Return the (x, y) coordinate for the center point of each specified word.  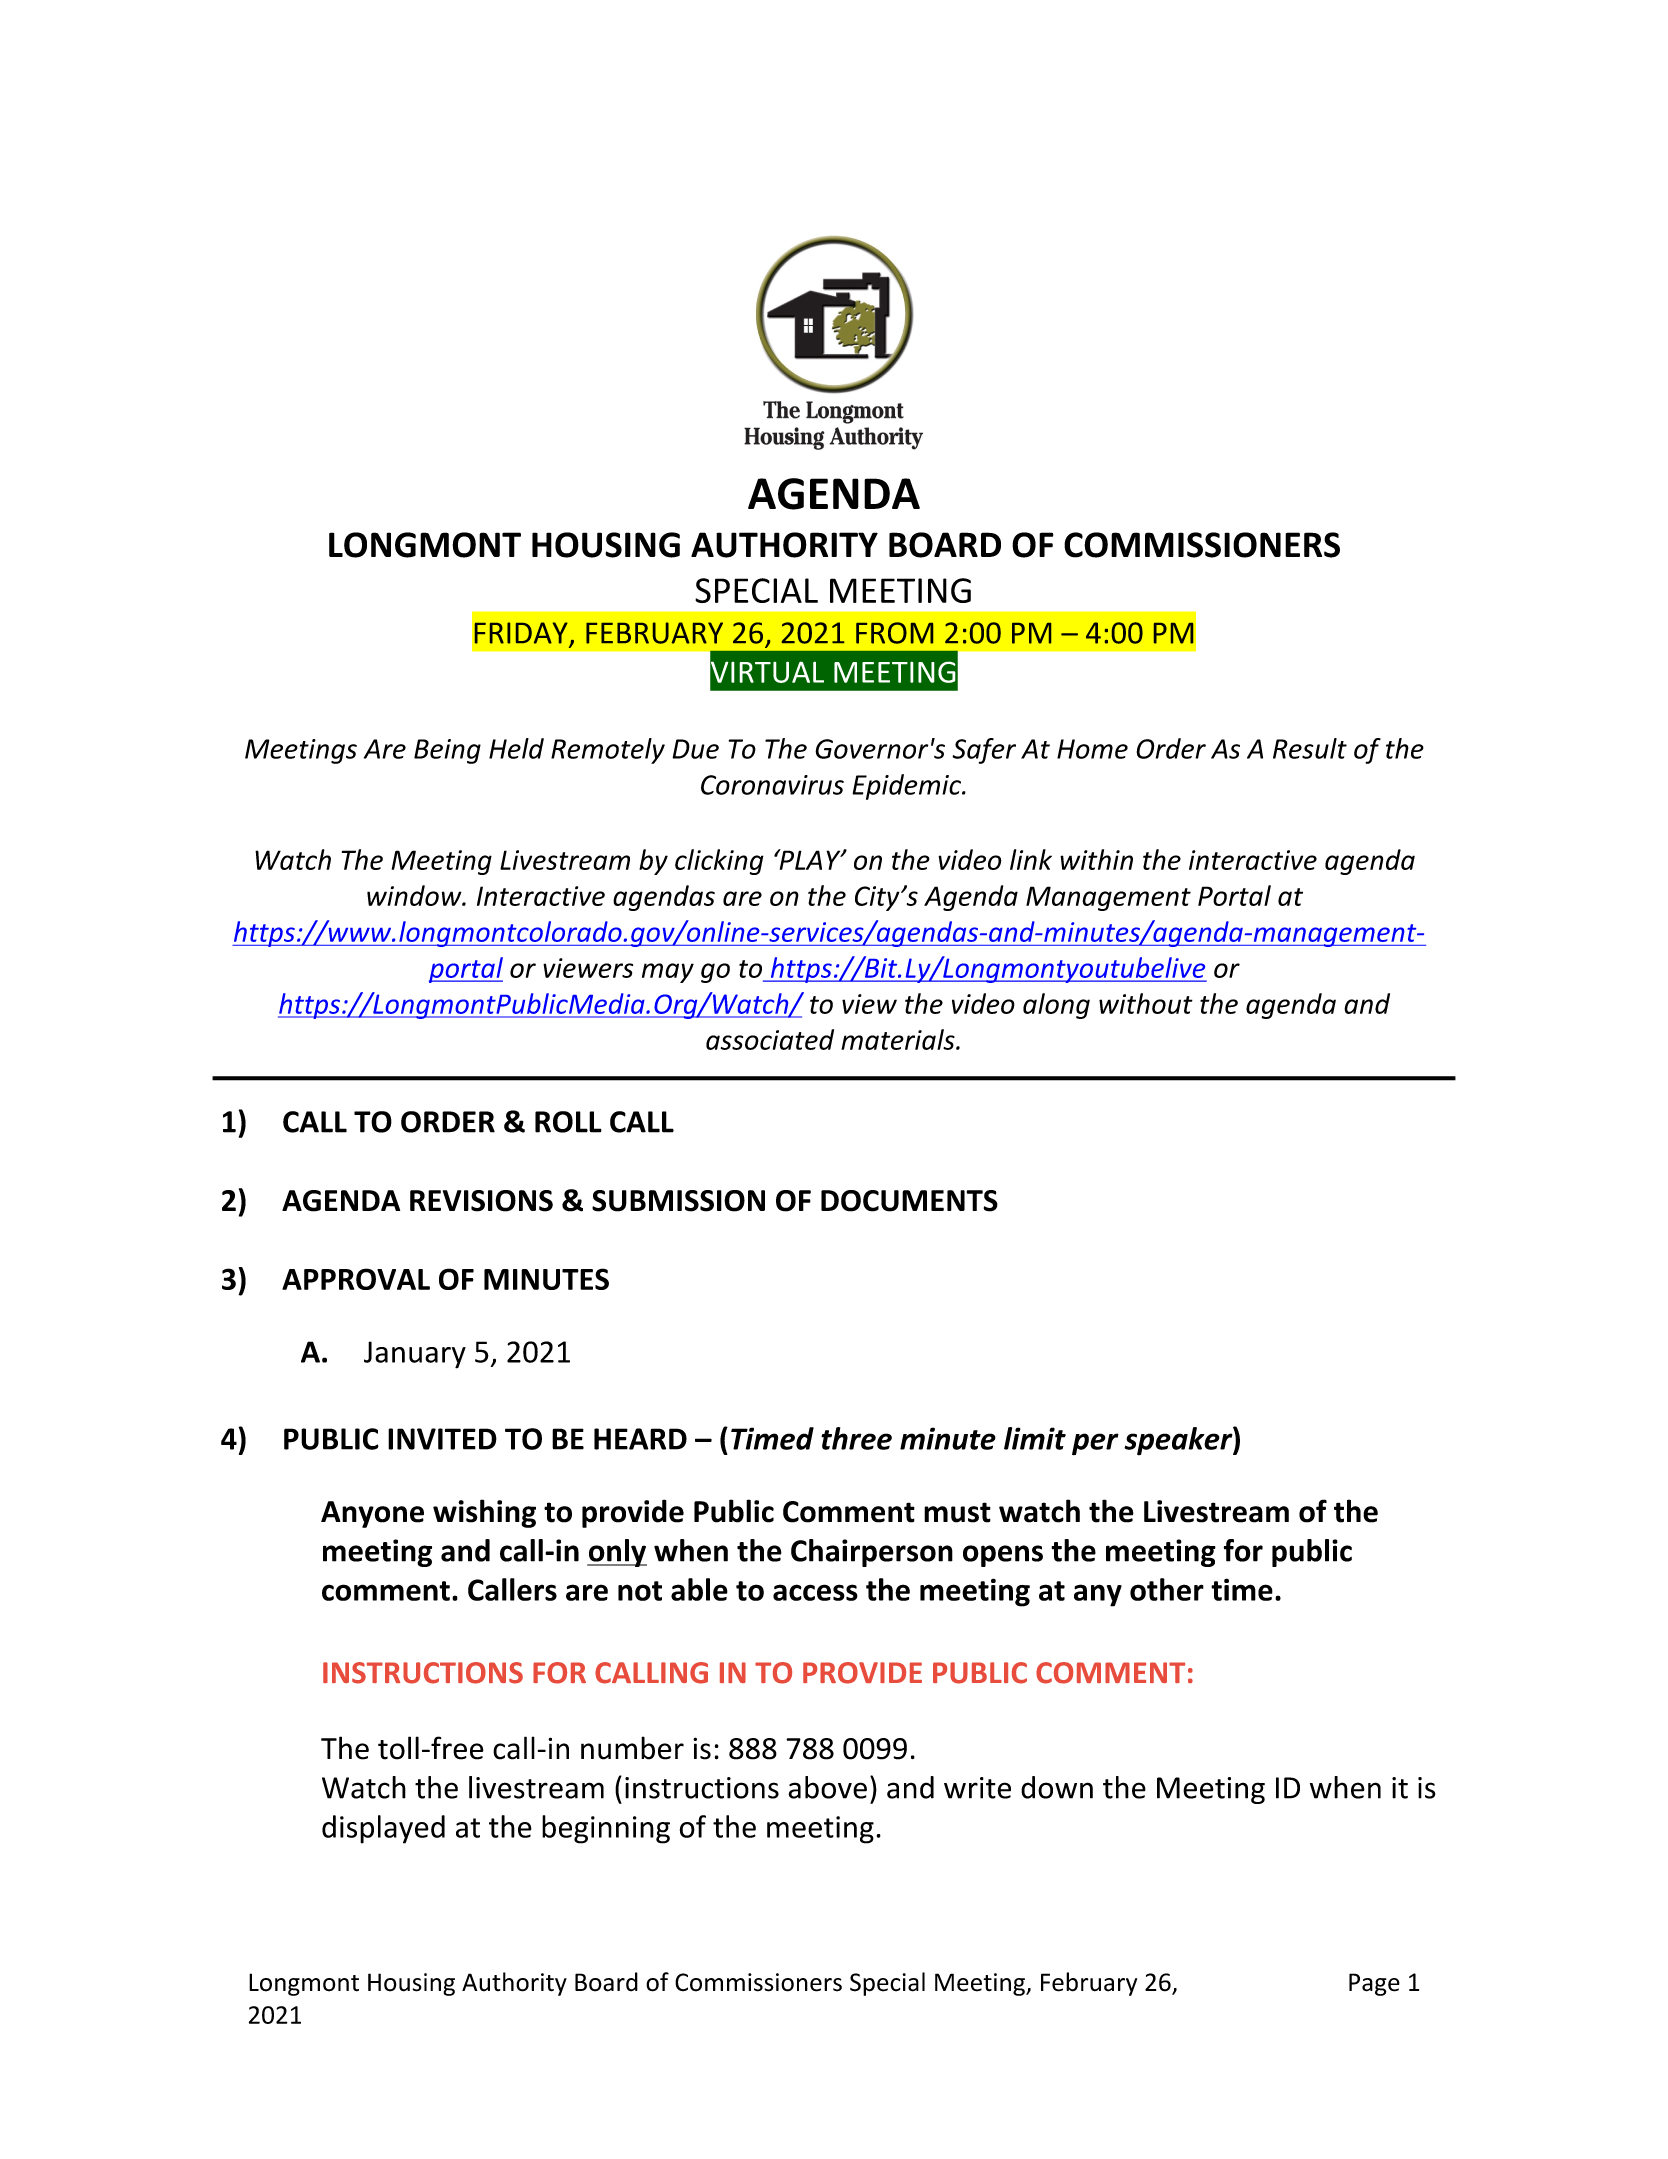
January (415, 1355)
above (827, 1787)
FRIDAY (522, 634)
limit (1035, 1438)
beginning (606, 1829)
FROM (894, 633)
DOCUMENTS (909, 1201)
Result (1310, 748)
